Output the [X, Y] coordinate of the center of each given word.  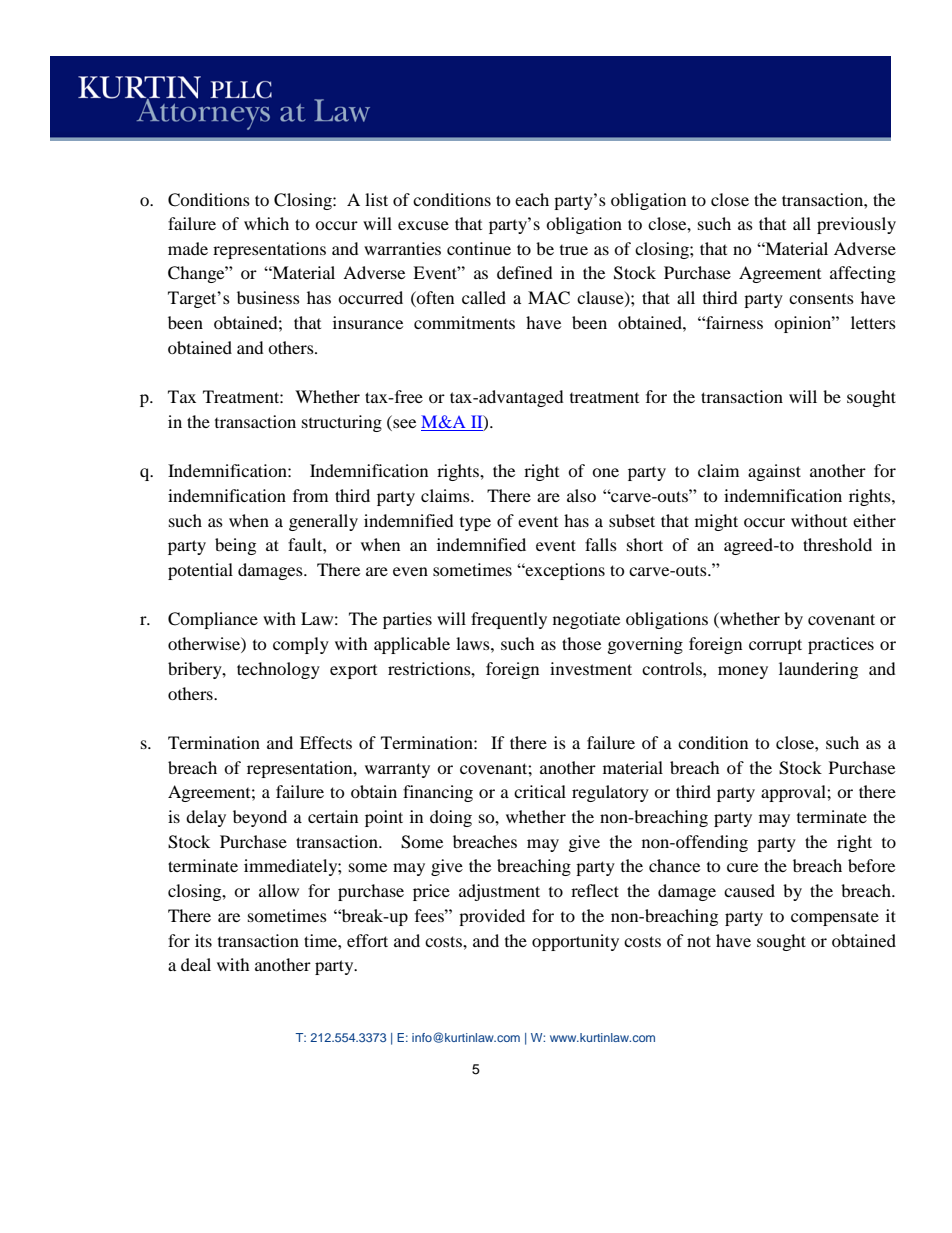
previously [856, 225]
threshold [837, 544]
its [203, 940]
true [574, 250]
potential [200, 571]
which [266, 223]
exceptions [564, 571]
